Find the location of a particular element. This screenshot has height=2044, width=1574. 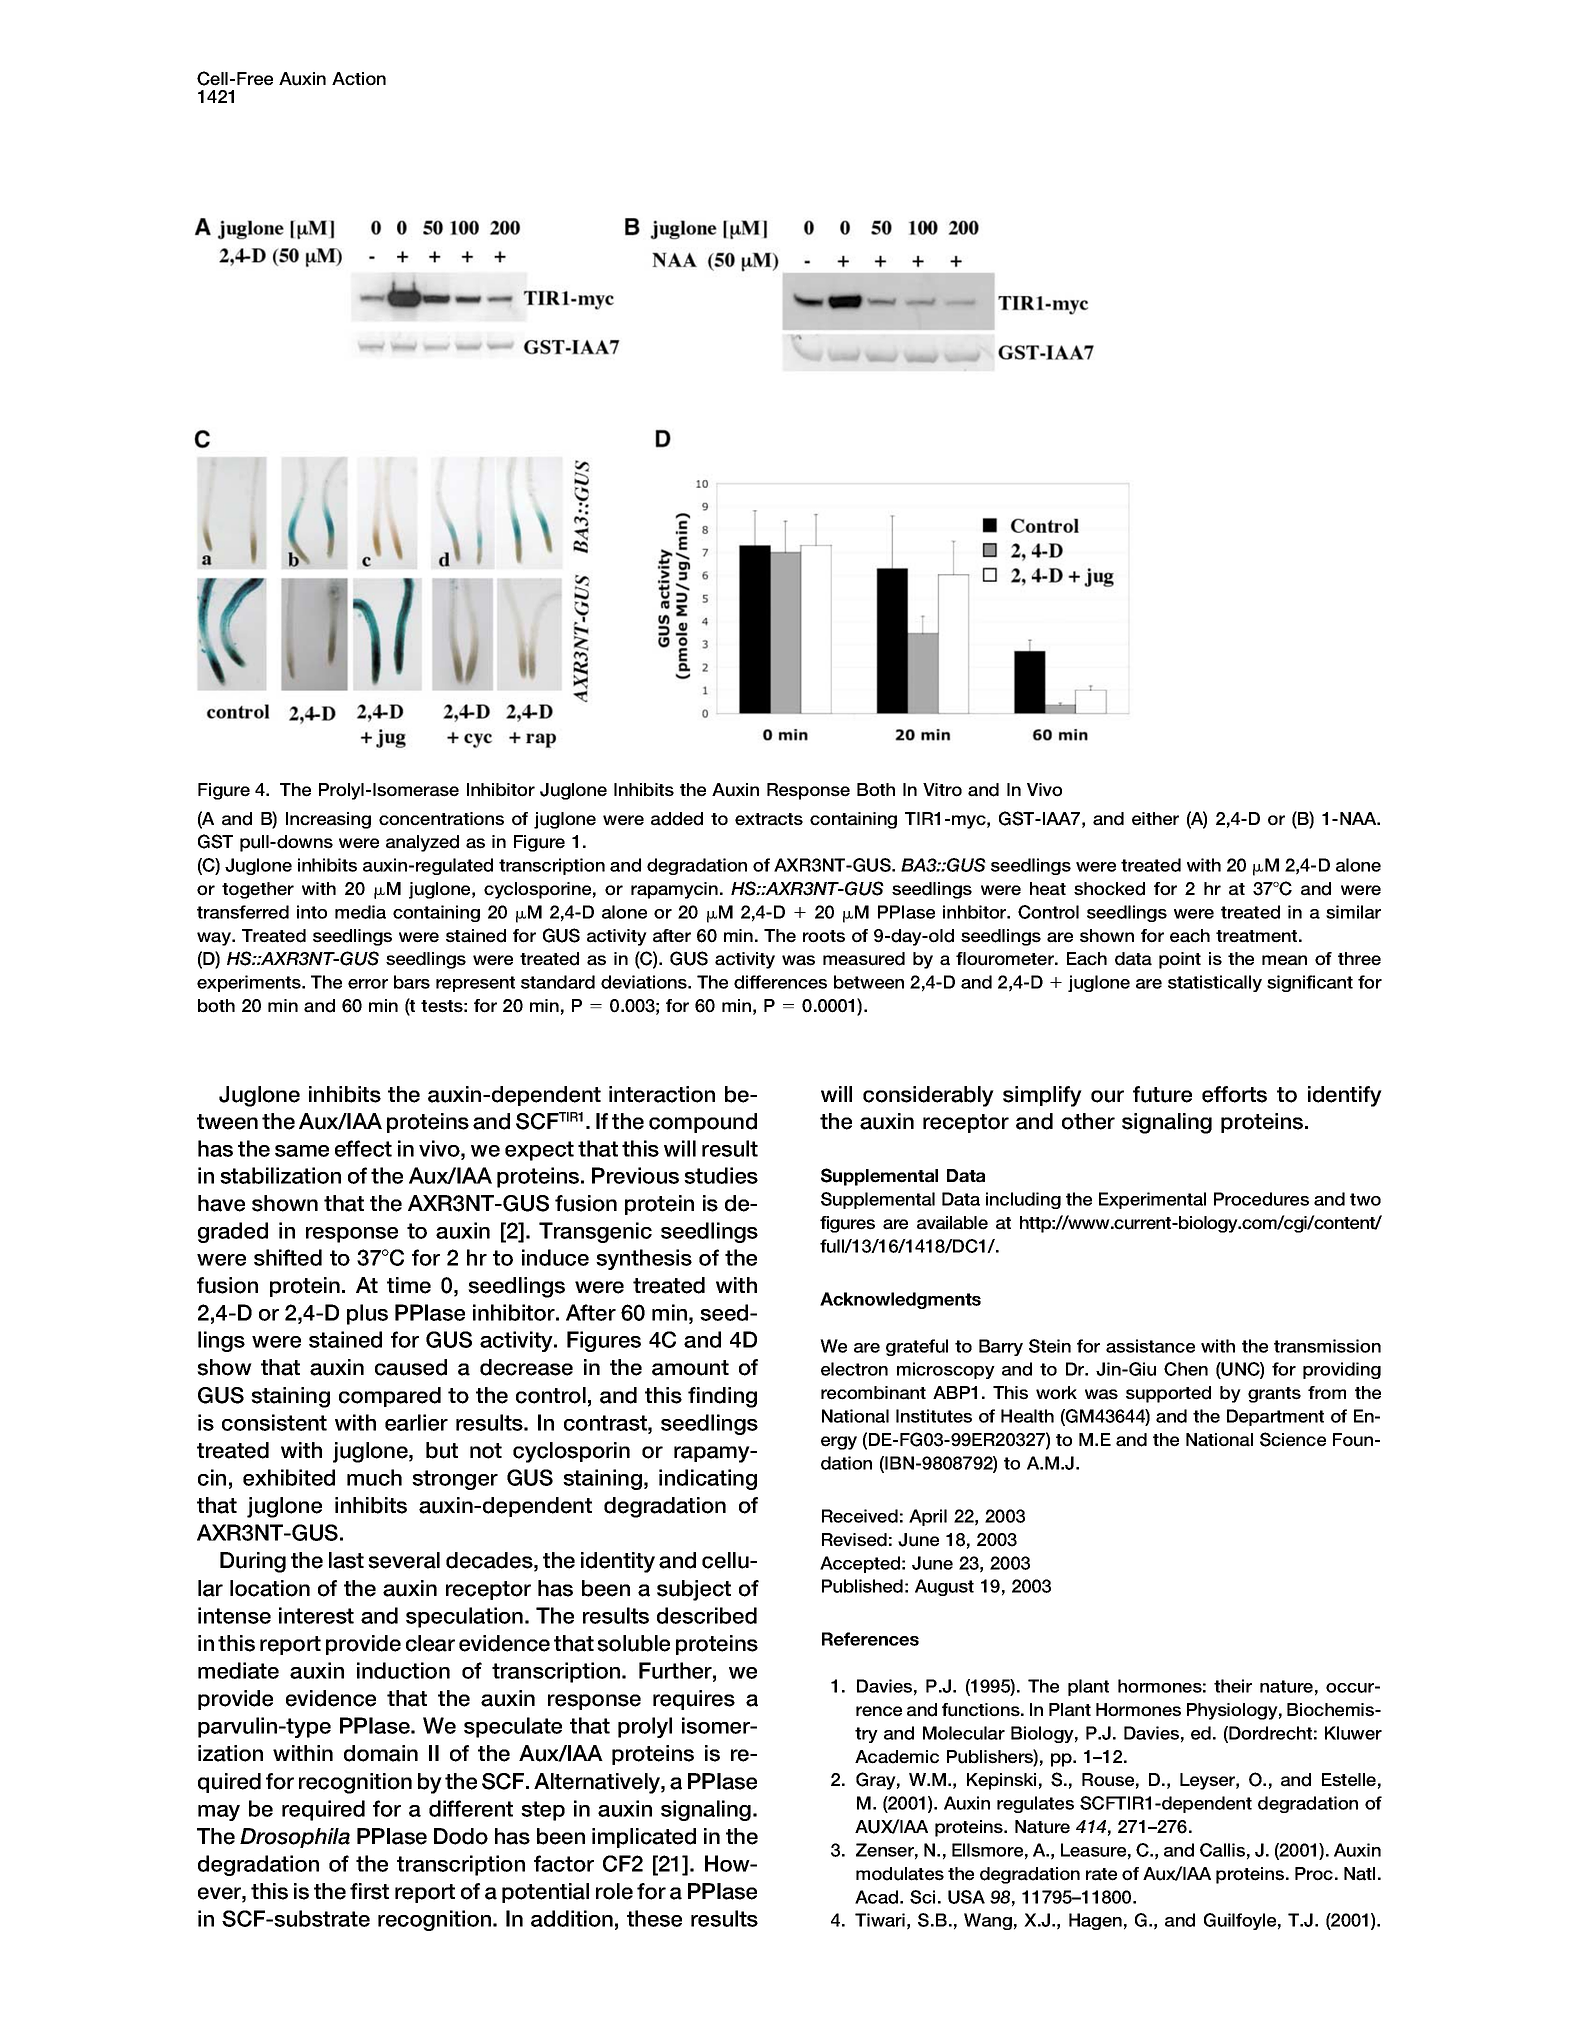

first is located at coordinates (369, 1891).
